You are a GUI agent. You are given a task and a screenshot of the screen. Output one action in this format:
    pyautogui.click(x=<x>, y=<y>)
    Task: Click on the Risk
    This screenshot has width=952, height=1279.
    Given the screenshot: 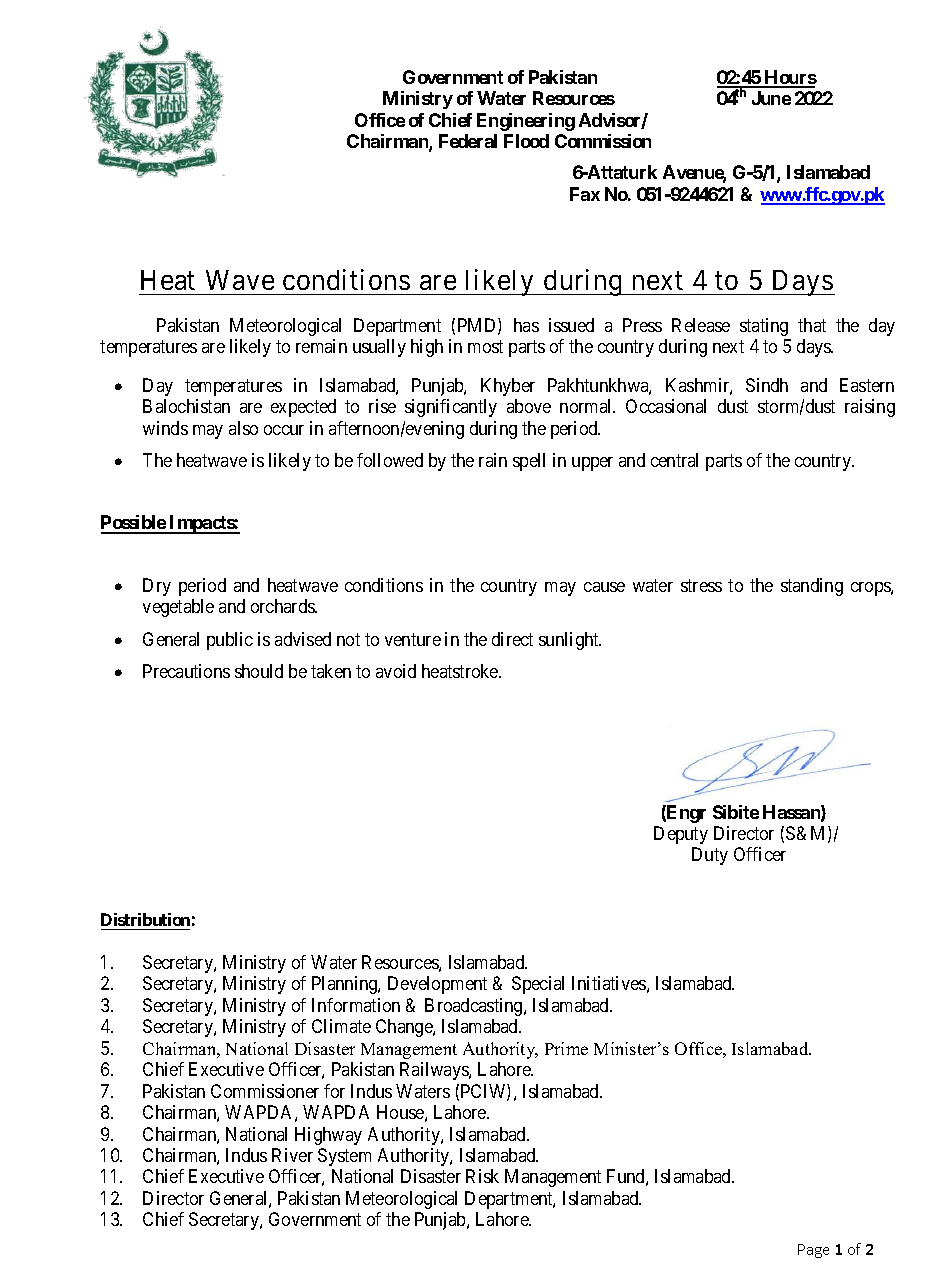 What is the action you would take?
    pyautogui.click(x=482, y=1176)
